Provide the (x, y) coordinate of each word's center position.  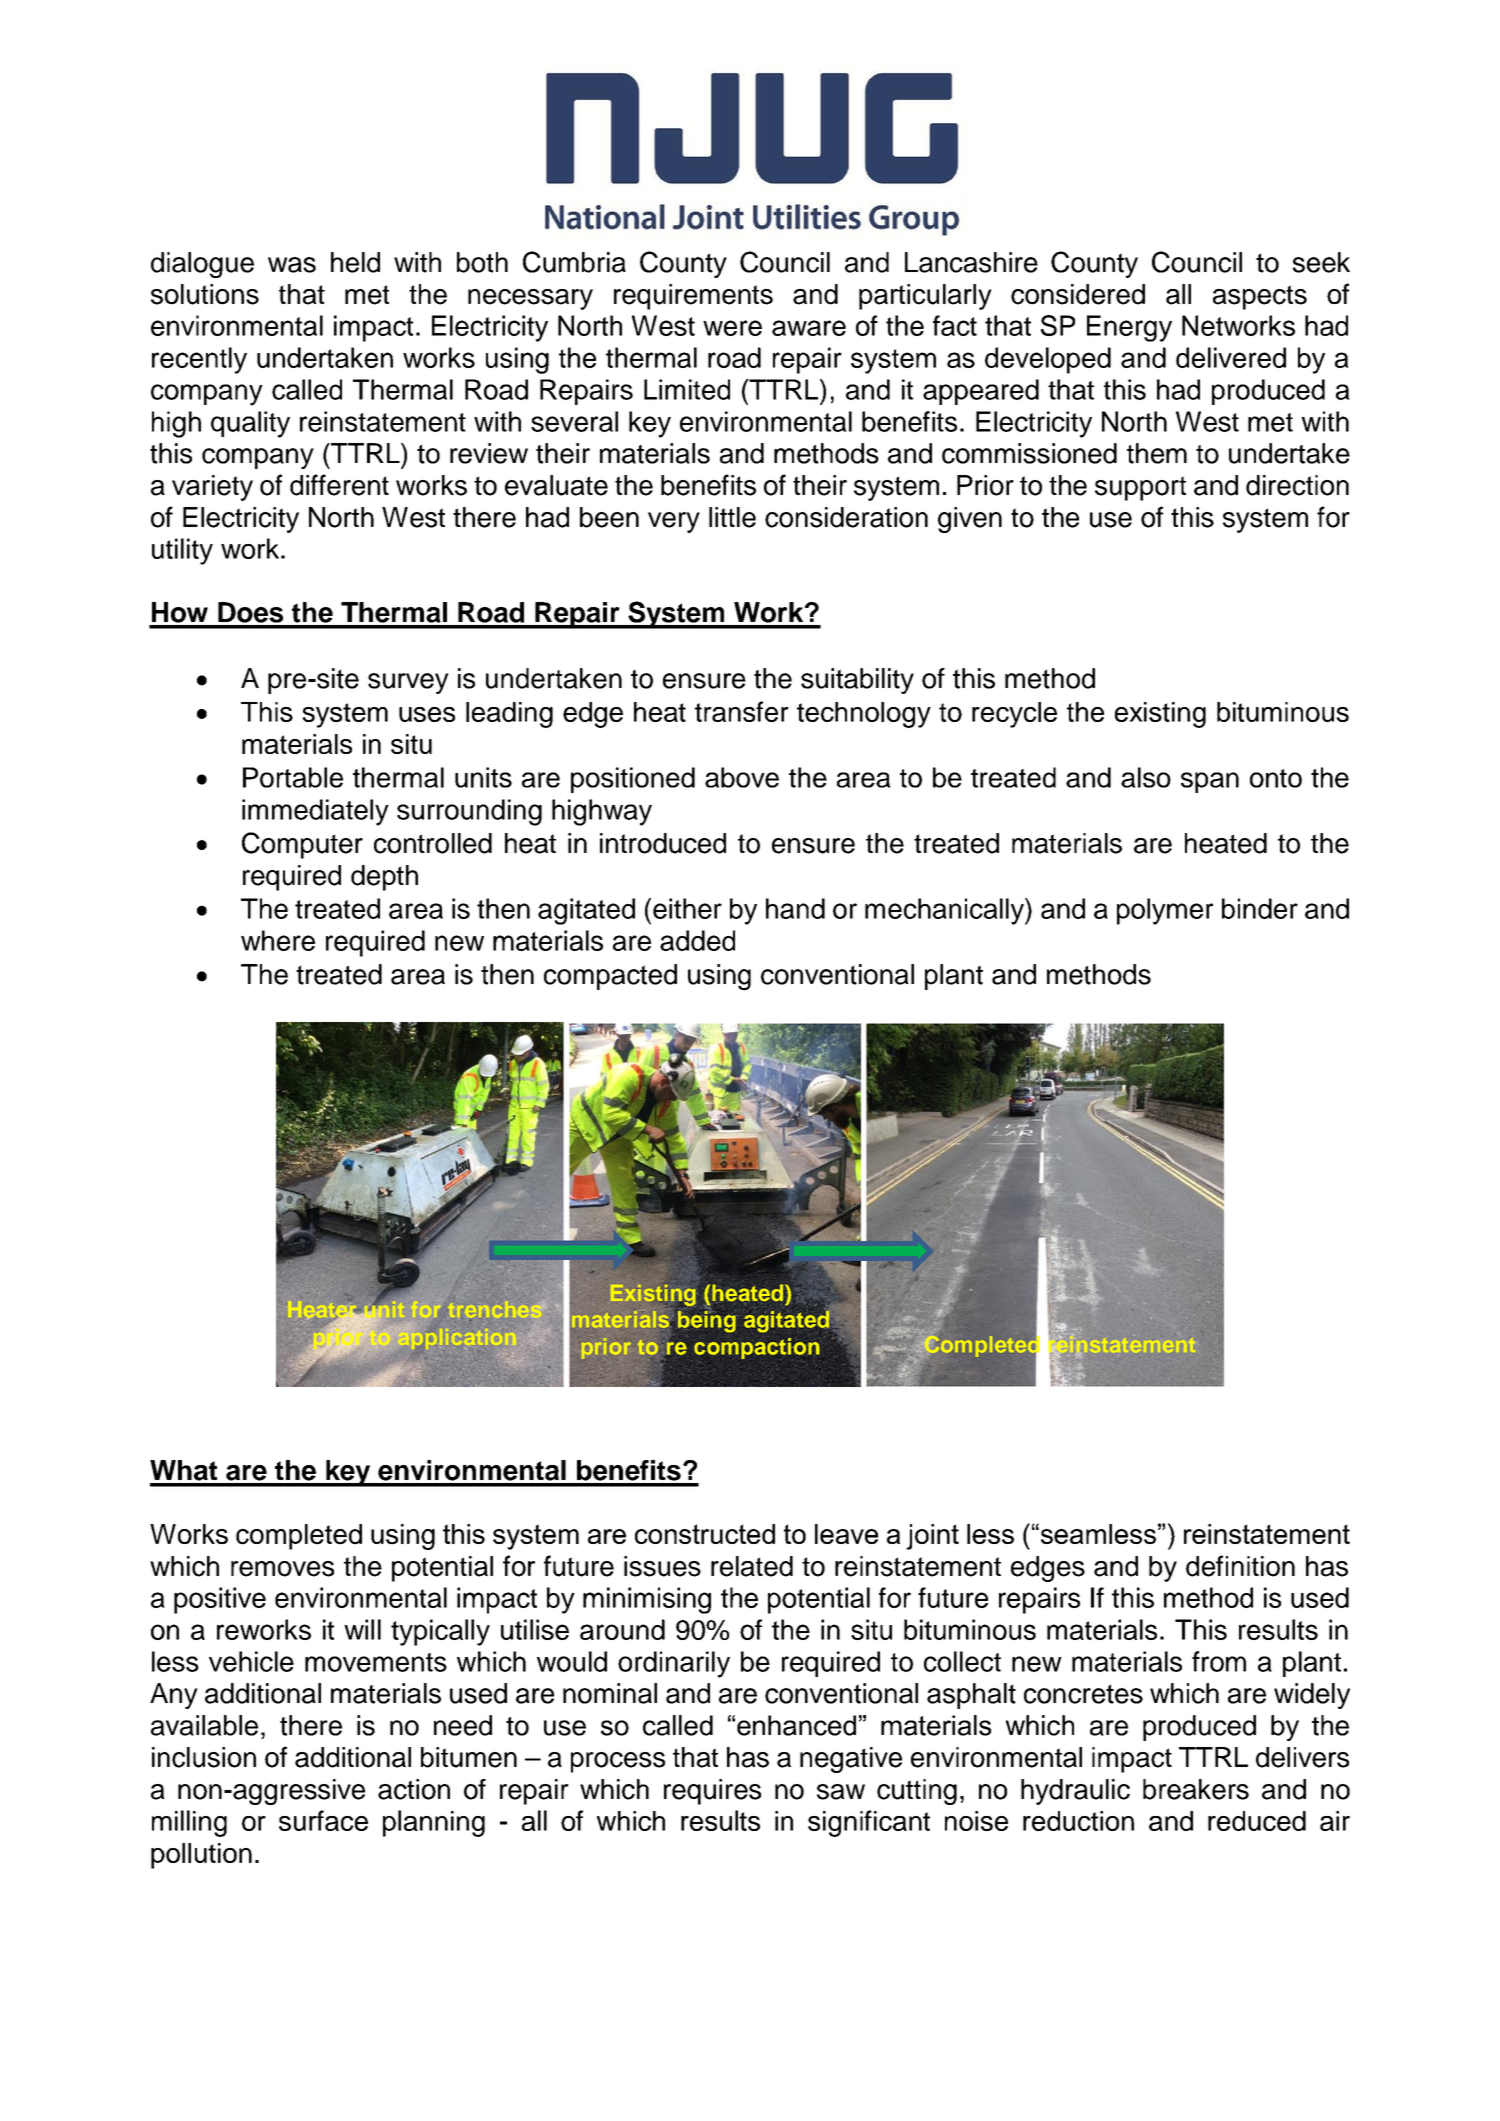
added (697, 940)
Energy (1129, 328)
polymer (1165, 911)
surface (323, 1820)
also (1146, 777)
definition (1240, 1566)
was (292, 265)
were (732, 328)
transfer (742, 711)
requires (712, 1792)
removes (282, 1569)
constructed (705, 1534)
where (278, 940)
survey (408, 683)
